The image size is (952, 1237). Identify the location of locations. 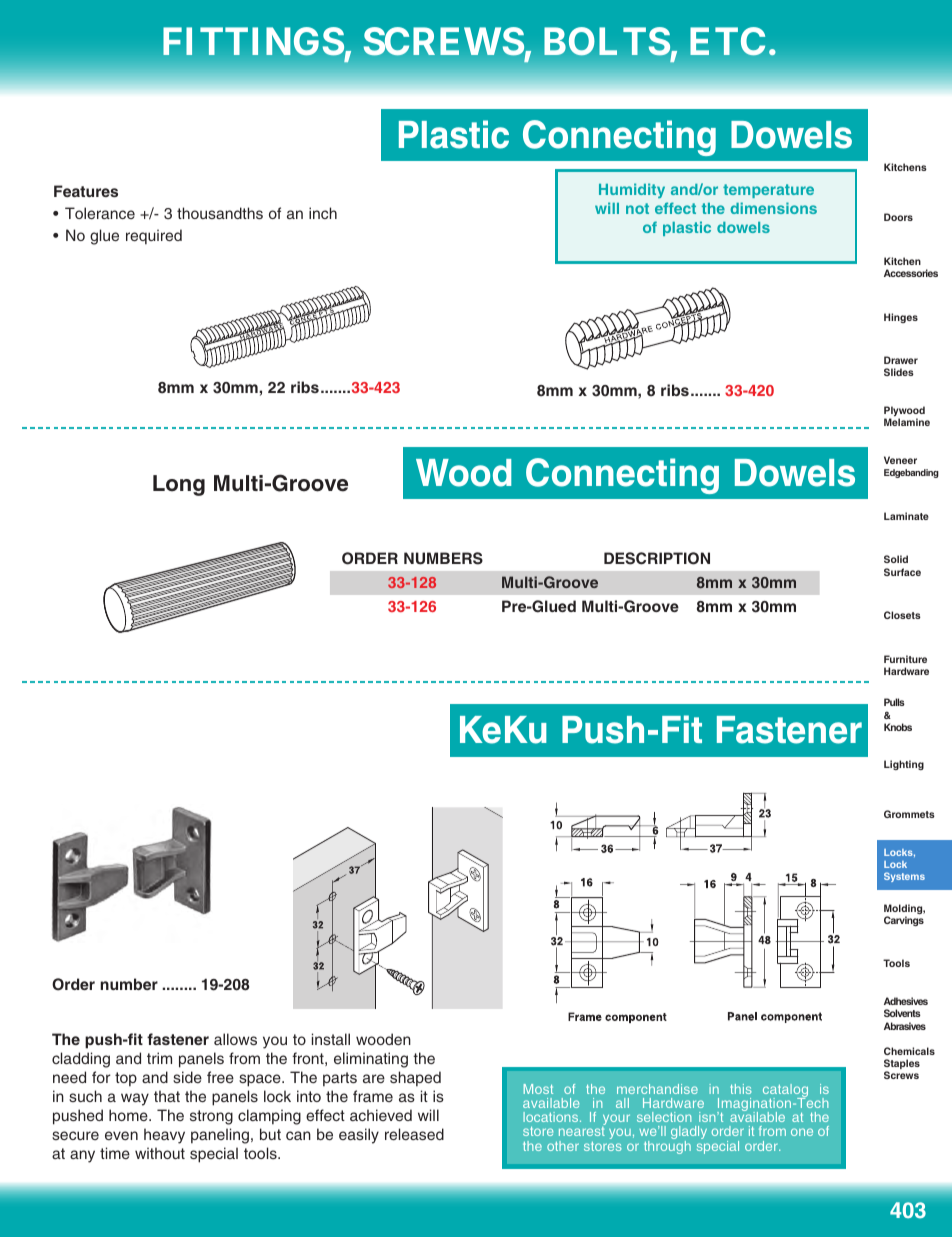
(552, 1117).
